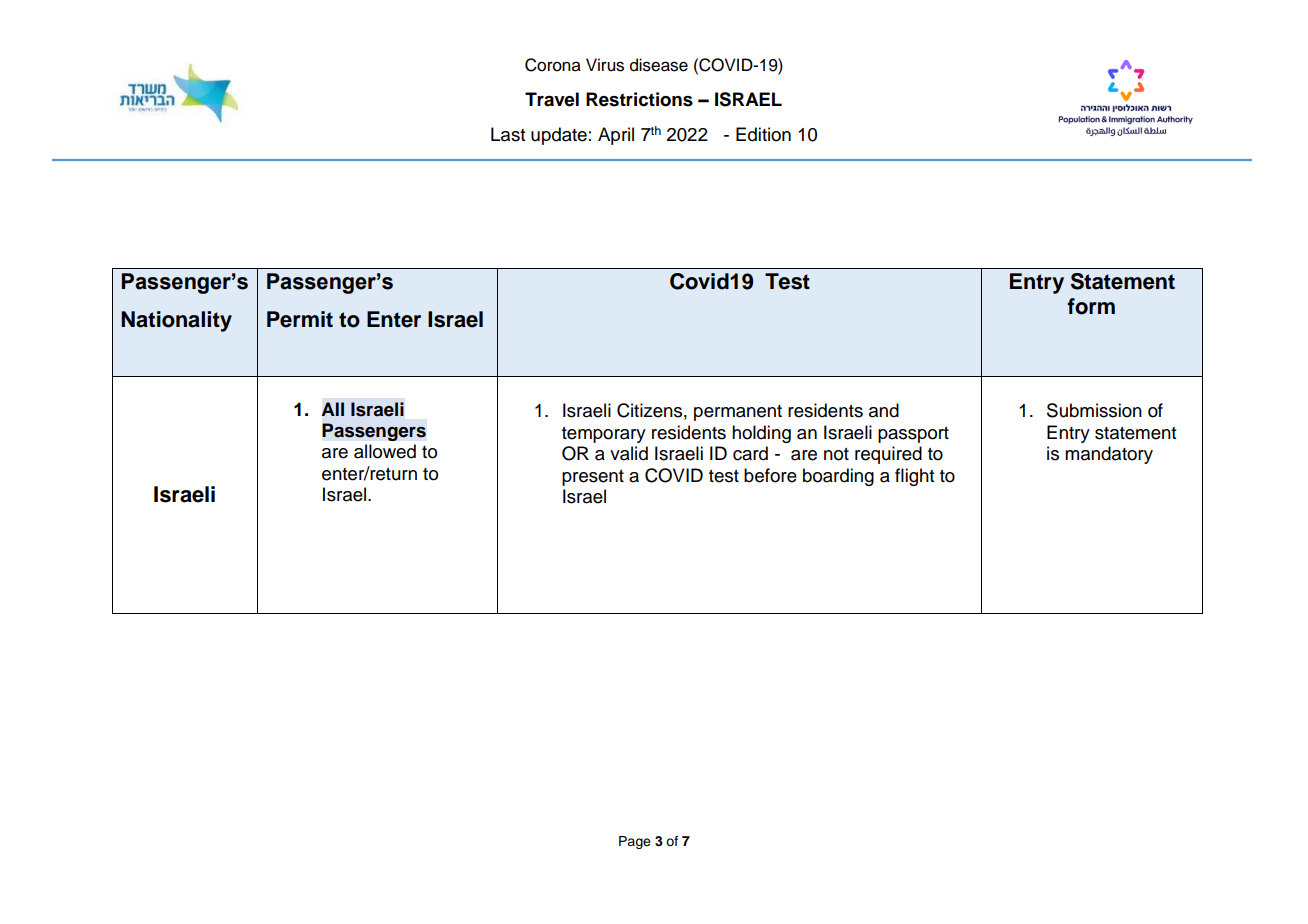 This screenshot has height=924, width=1308. I want to click on Page, so click(635, 842).
